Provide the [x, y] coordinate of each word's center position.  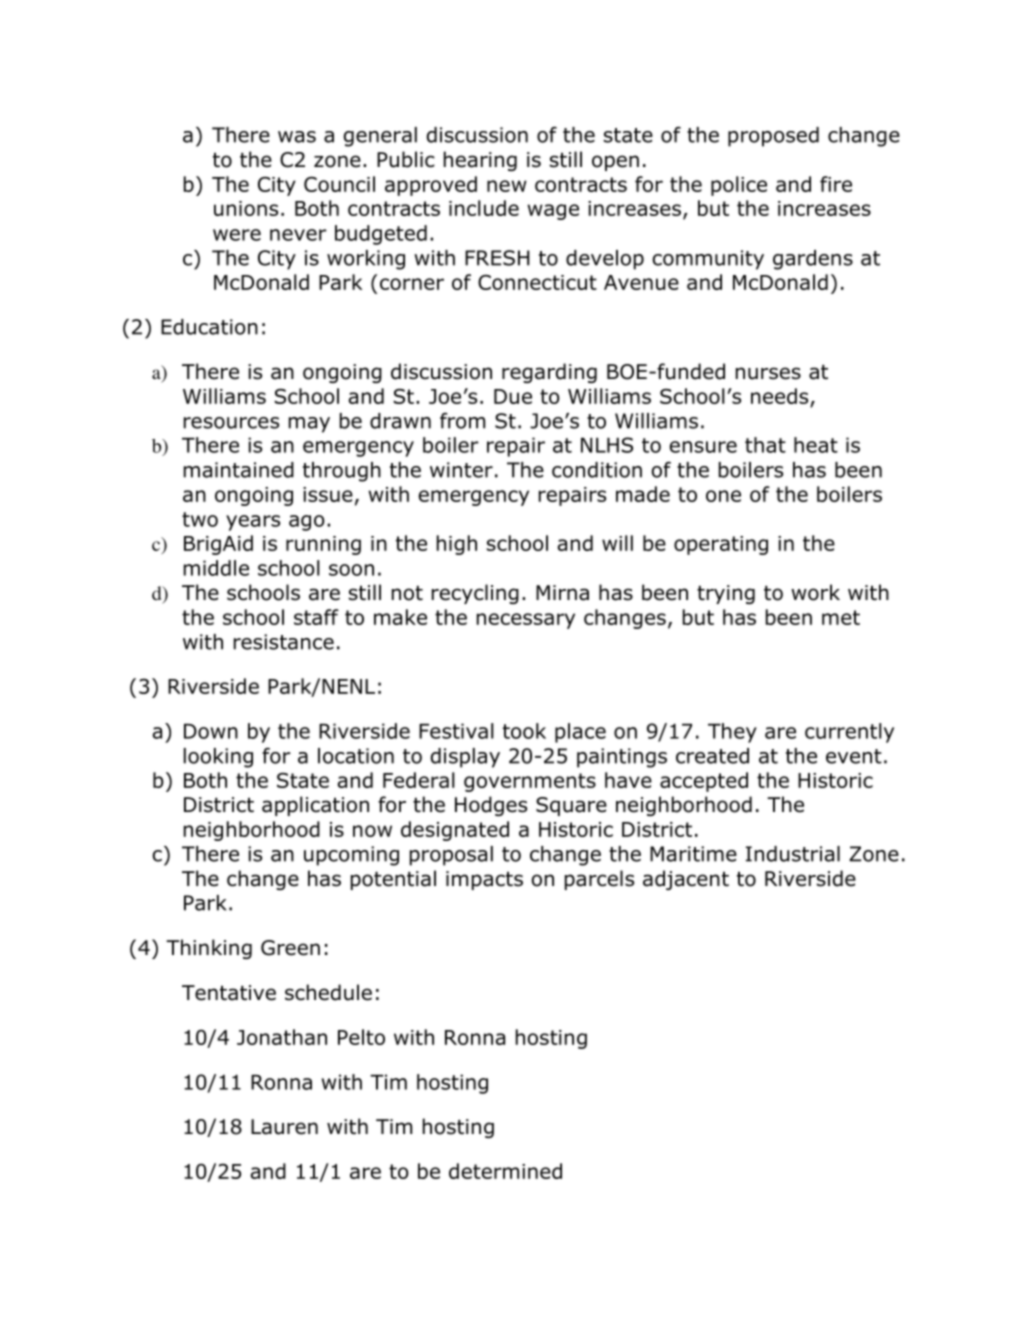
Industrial [793, 854]
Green [290, 948]
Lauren [284, 1127]
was [297, 137]
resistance [284, 642]
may [309, 425]
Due [513, 396]
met [841, 617]
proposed [773, 137]
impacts [484, 880]
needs [779, 396]
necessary [526, 621]
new [507, 186]
